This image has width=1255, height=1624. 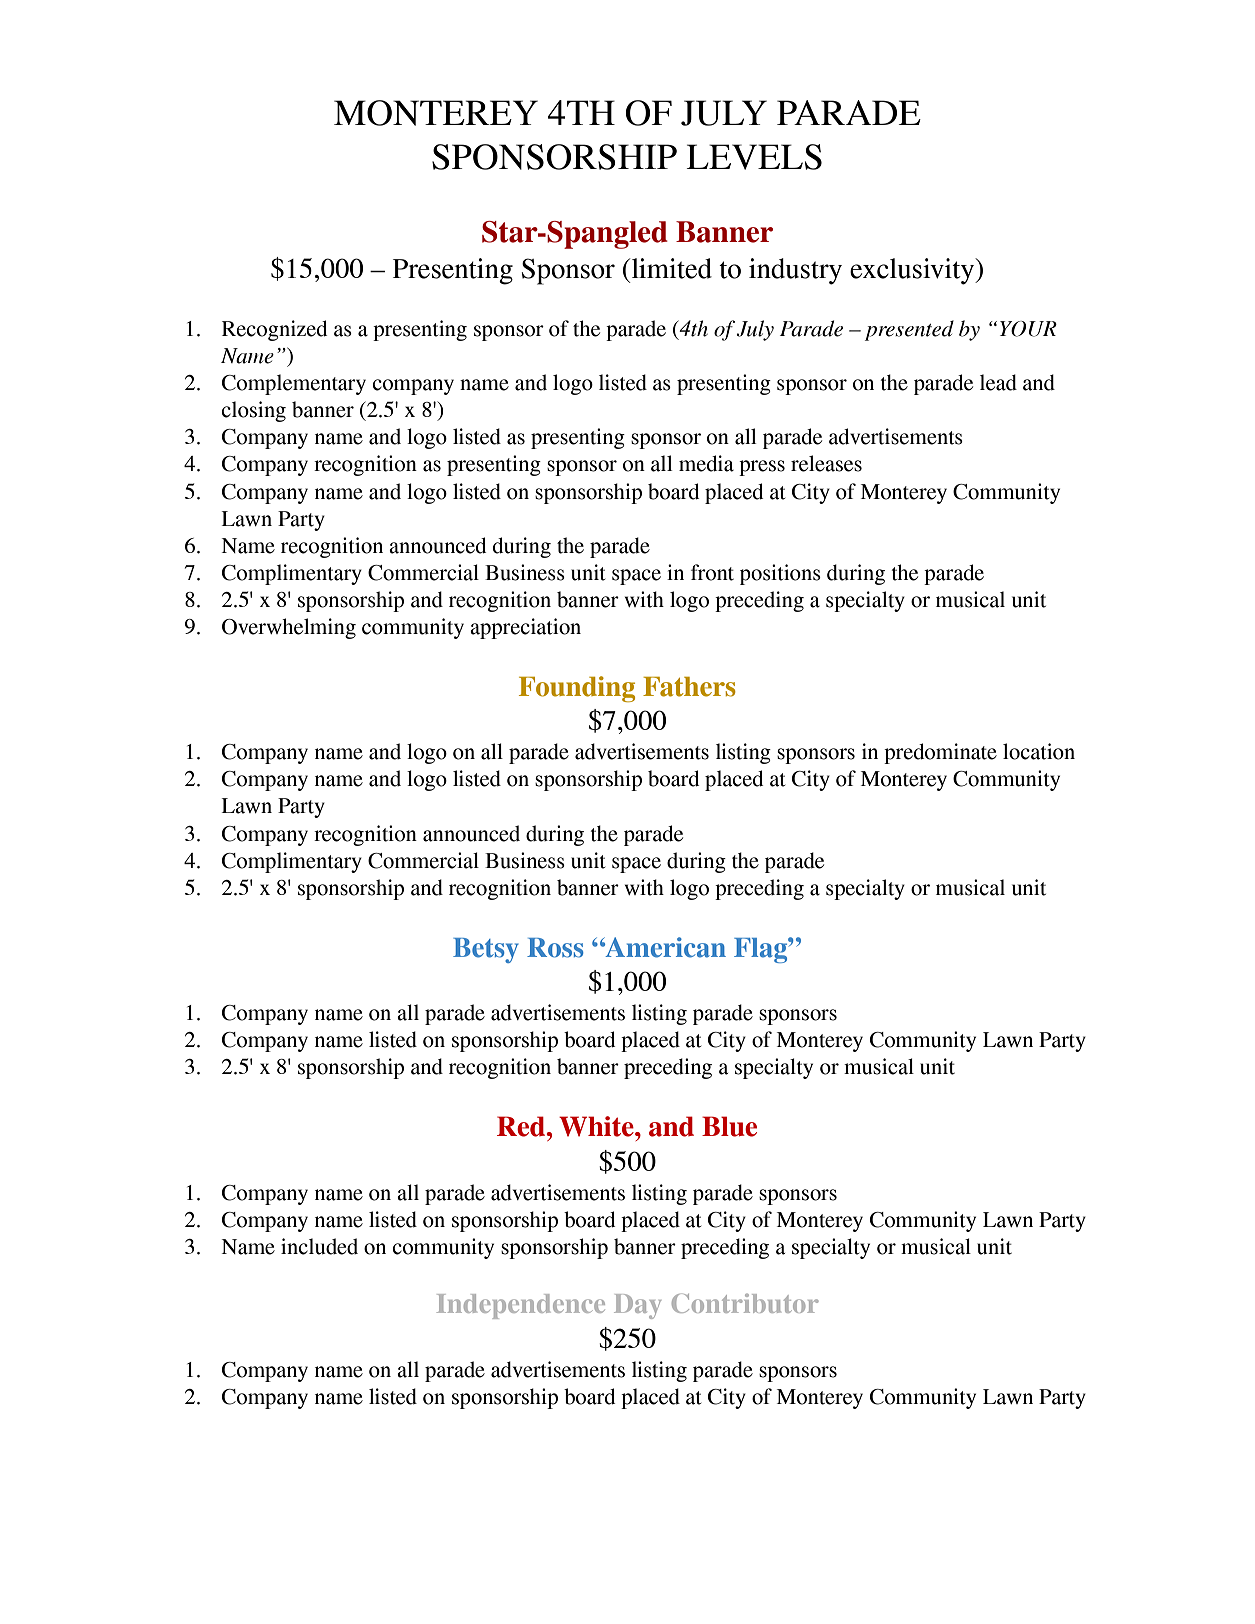 I want to click on limited, so click(x=672, y=268).
